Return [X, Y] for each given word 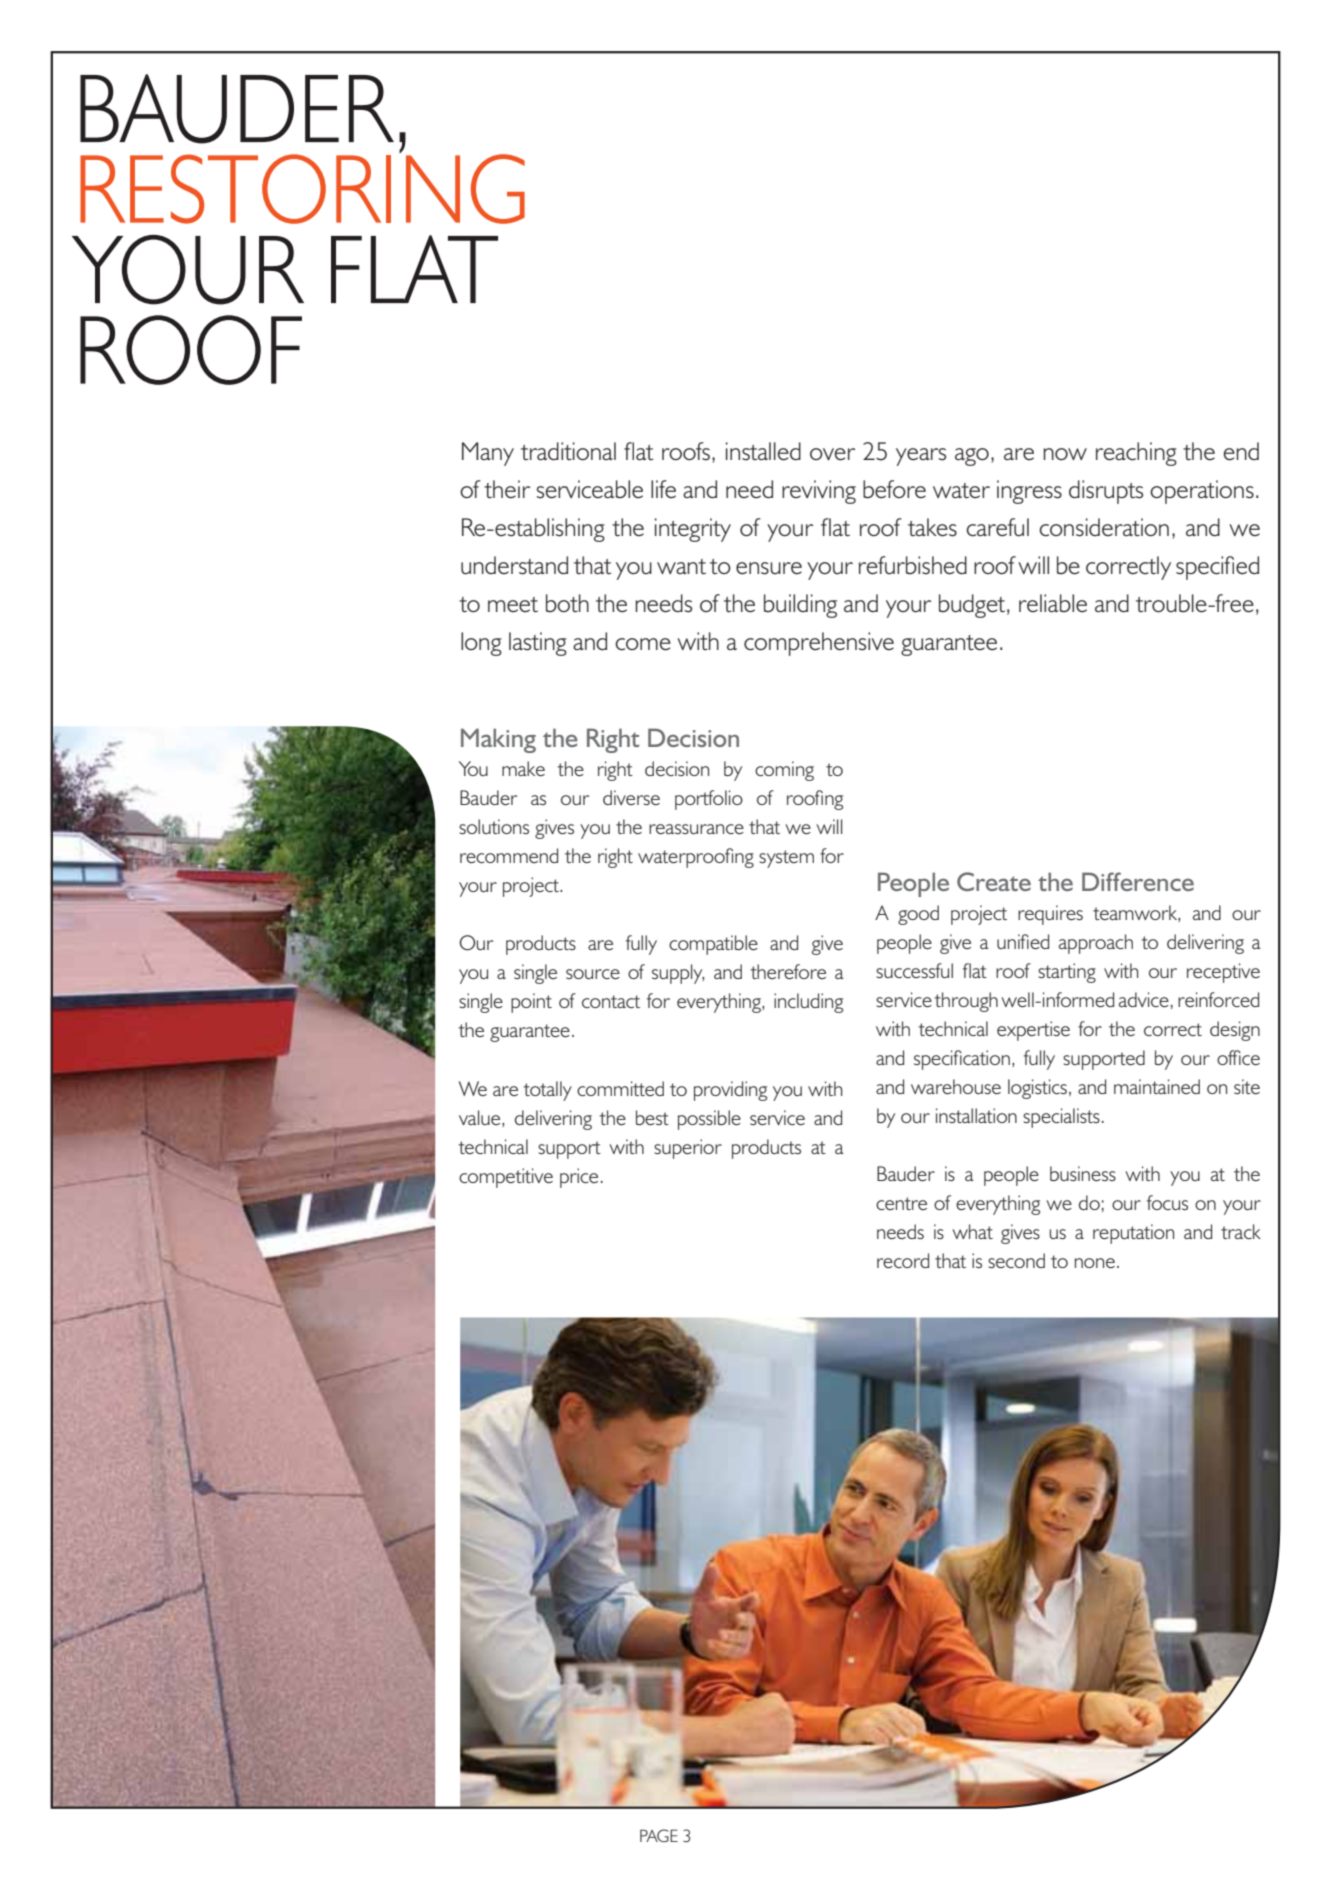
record [903, 1260]
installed [763, 451]
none [1095, 1263]
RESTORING [302, 188]
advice [1144, 999]
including [808, 1003]
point [531, 1003]
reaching [1136, 454]
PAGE [659, 1835]
